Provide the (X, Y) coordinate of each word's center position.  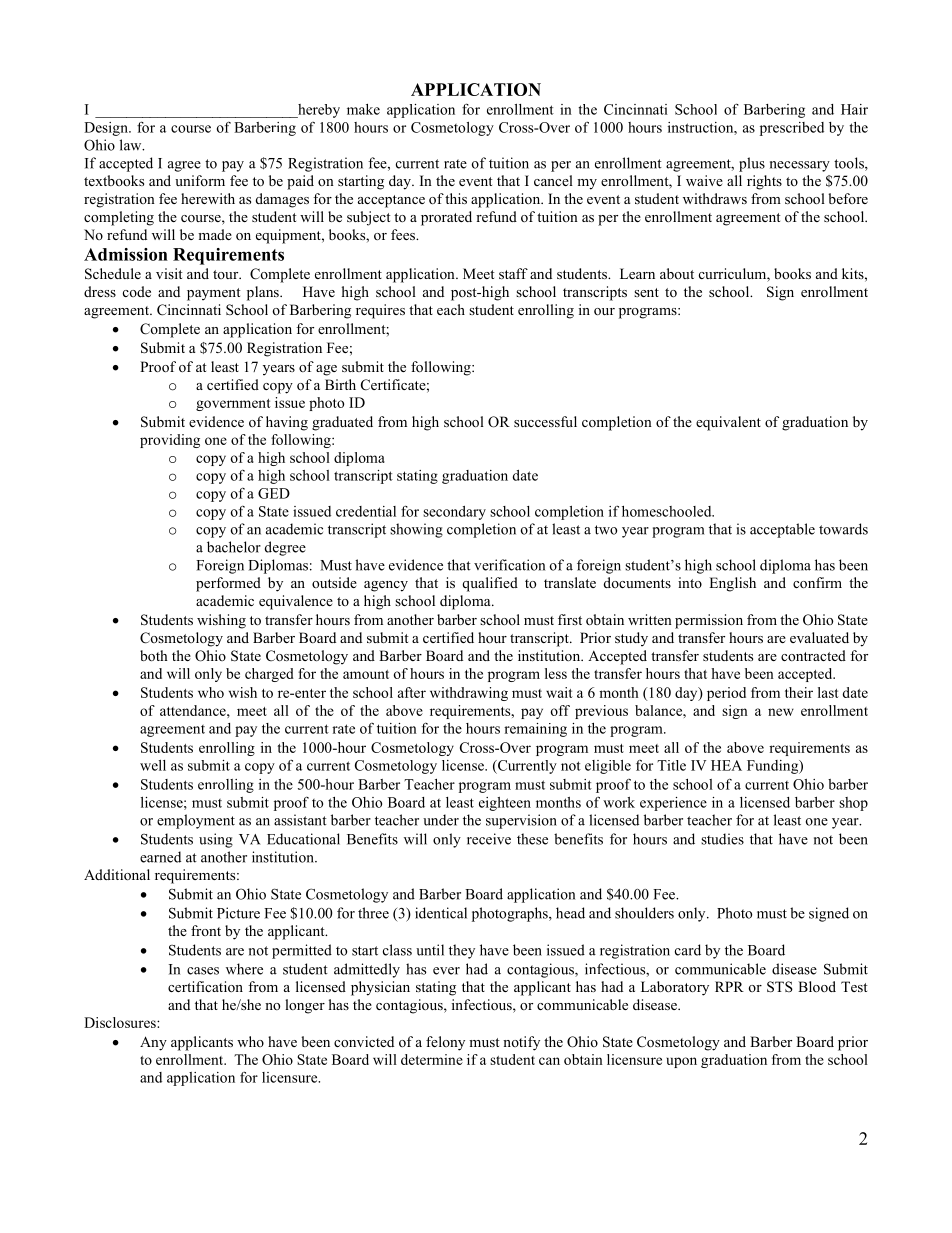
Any (153, 1043)
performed (228, 584)
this (456, 198)
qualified (490, 584)
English (732, 584)
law (132, 145)
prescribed (792, 129)
